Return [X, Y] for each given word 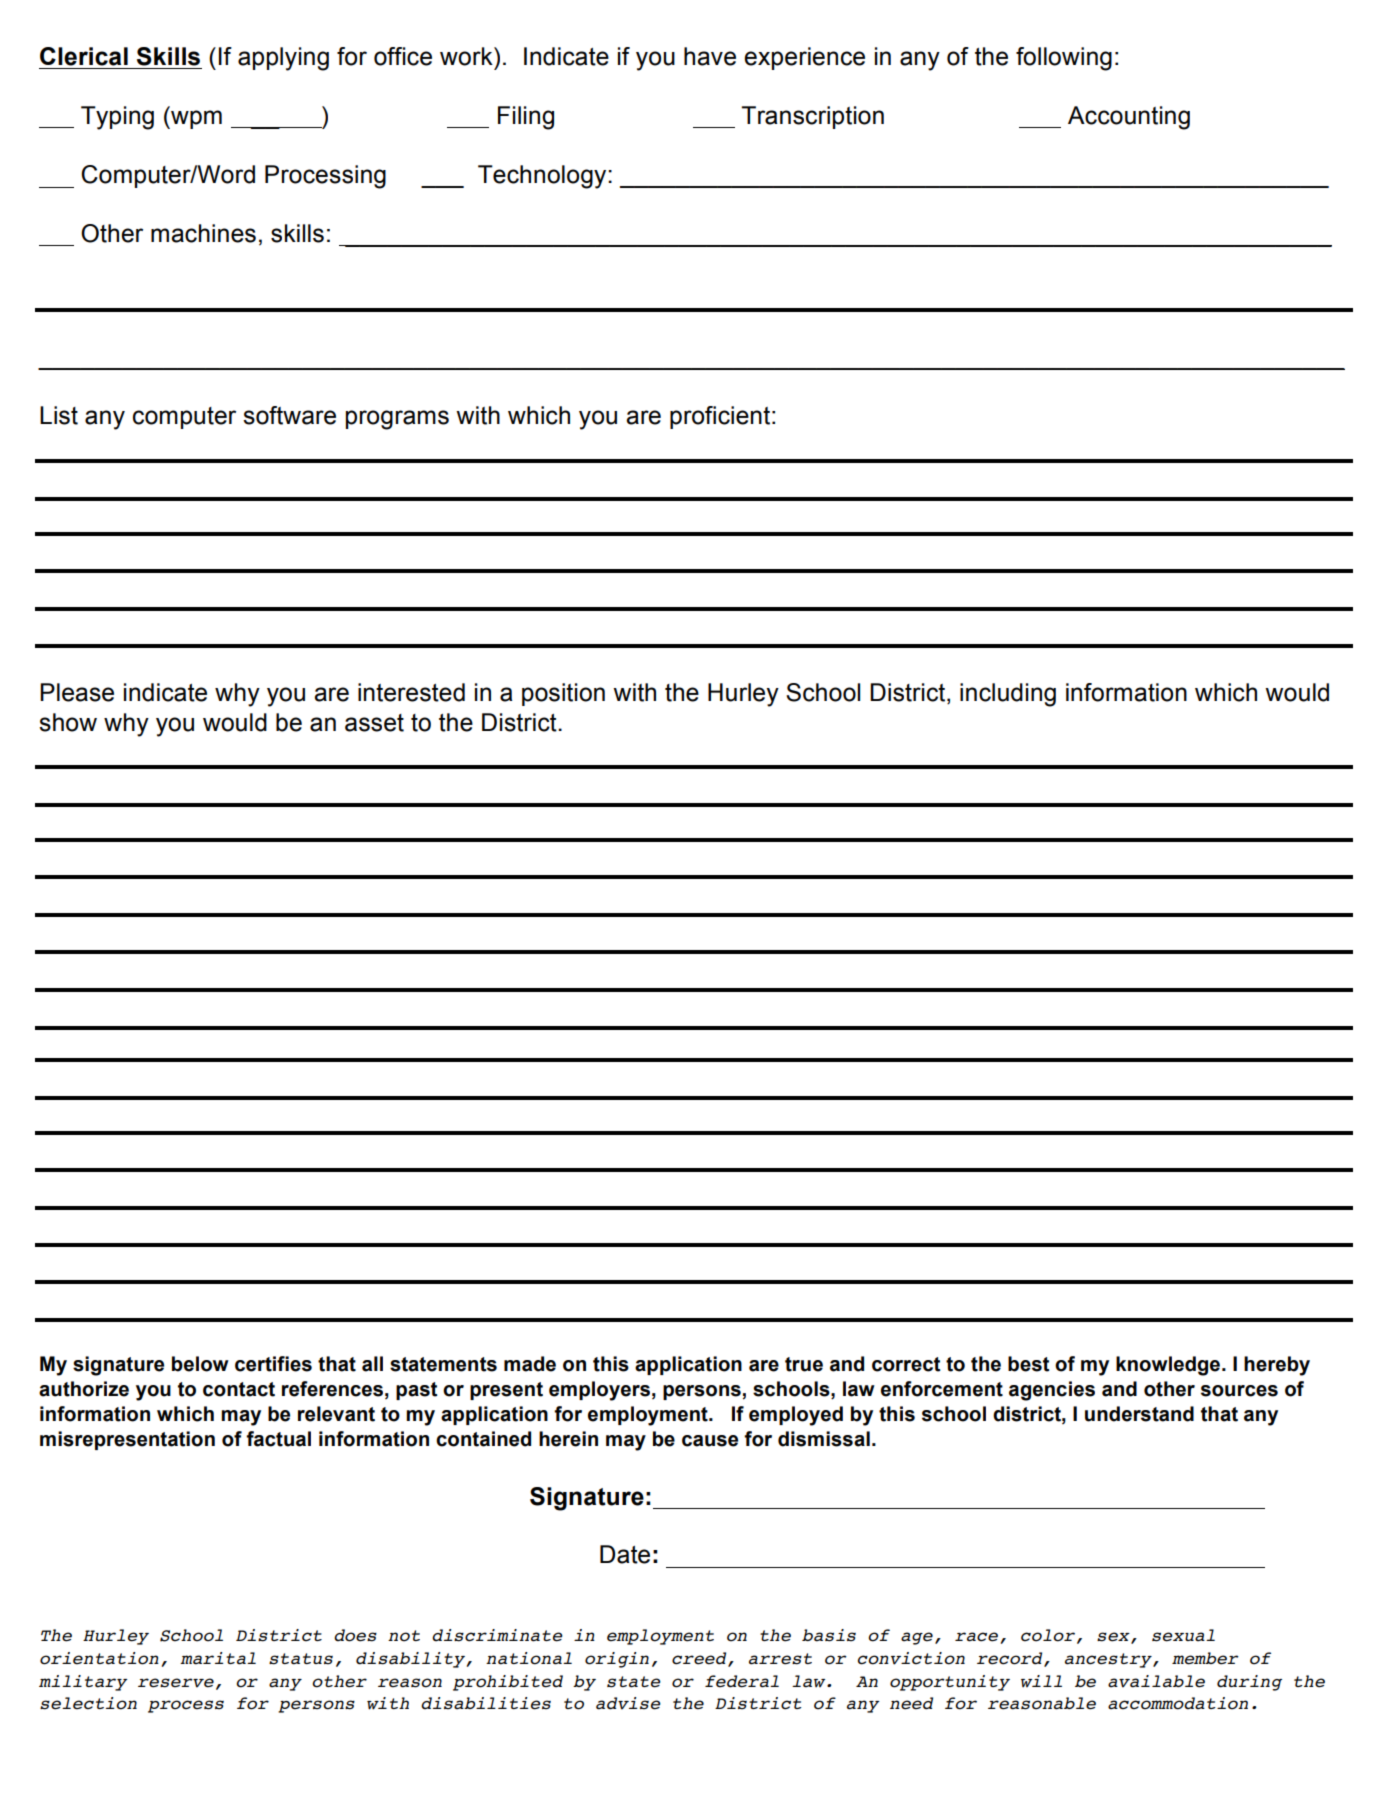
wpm [195, 119]
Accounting [1129, 118]
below [200, 1364]
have [710, 56]
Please [77, 692]
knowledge [1169, 1366]
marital [218, 1658]
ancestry [1109, 1660]
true [804, 1364]
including [1008, 695]
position [563, 694]
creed [700, 1659]
